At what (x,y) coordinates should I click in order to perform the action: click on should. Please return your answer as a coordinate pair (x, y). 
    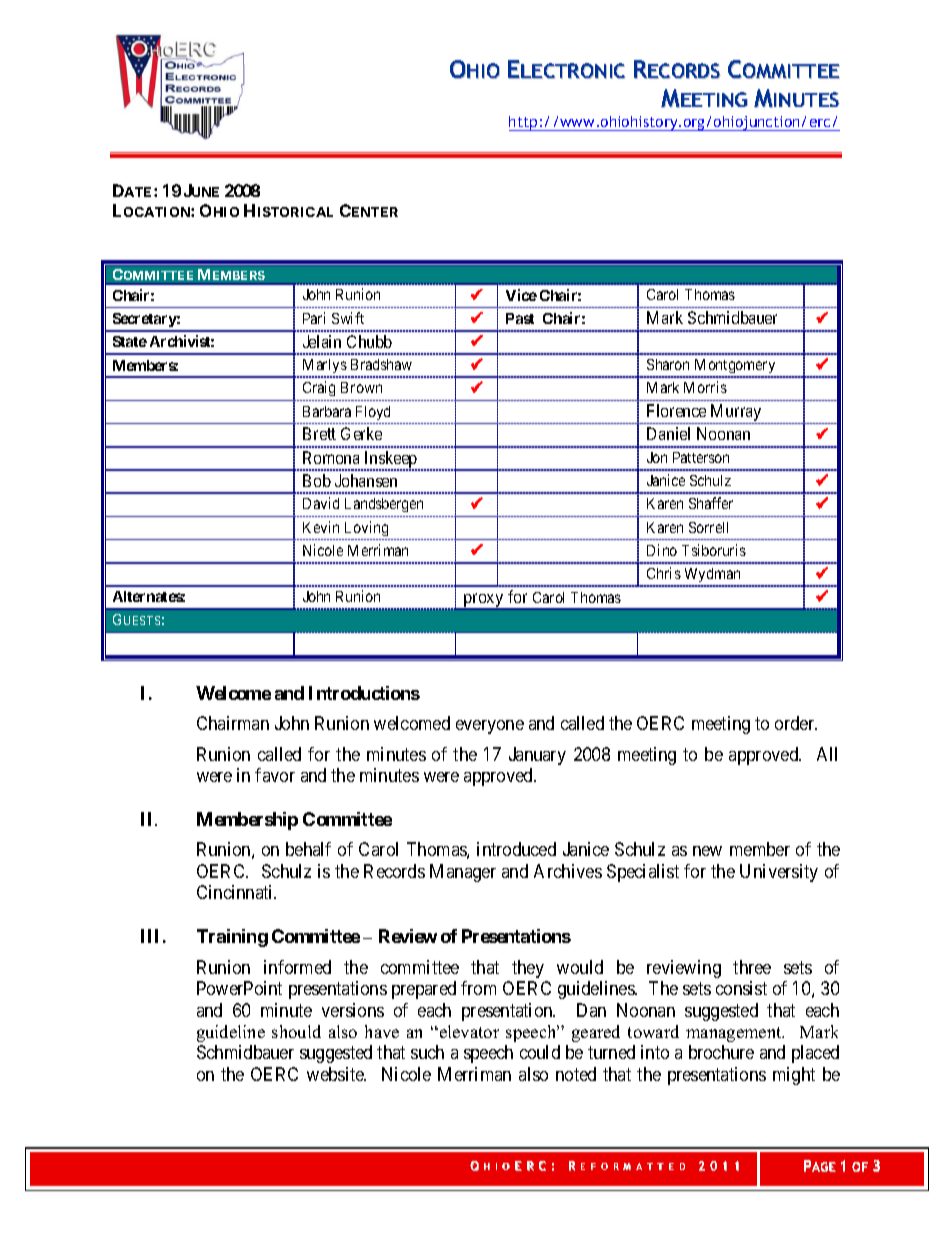
    Looking at the image, I should click on (296, 1031).
